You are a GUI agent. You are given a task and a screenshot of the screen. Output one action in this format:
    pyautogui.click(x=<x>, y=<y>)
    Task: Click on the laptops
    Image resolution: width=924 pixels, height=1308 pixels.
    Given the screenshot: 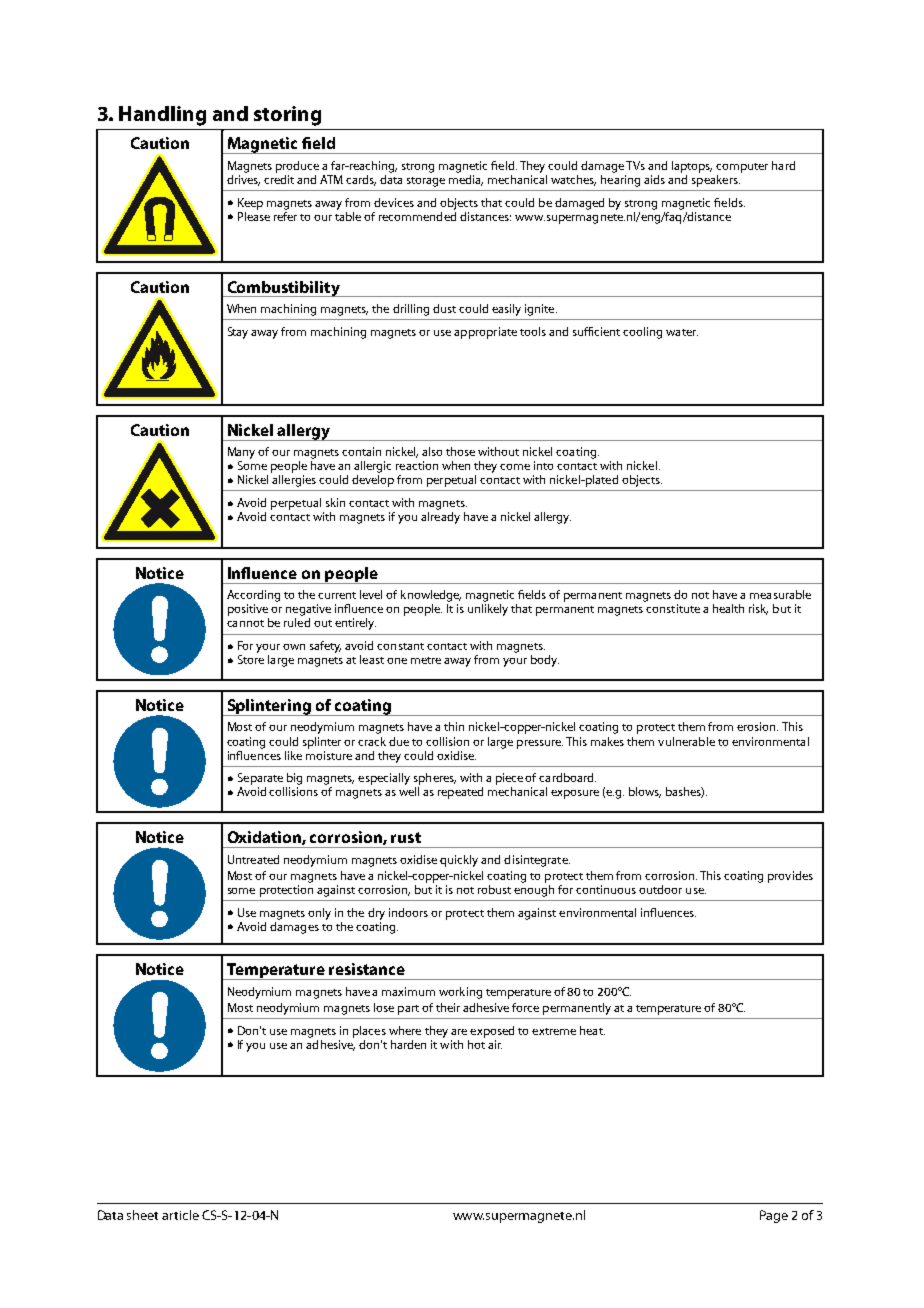 What is the action you would take?
    pyautogui.click(x=692, y=167)
